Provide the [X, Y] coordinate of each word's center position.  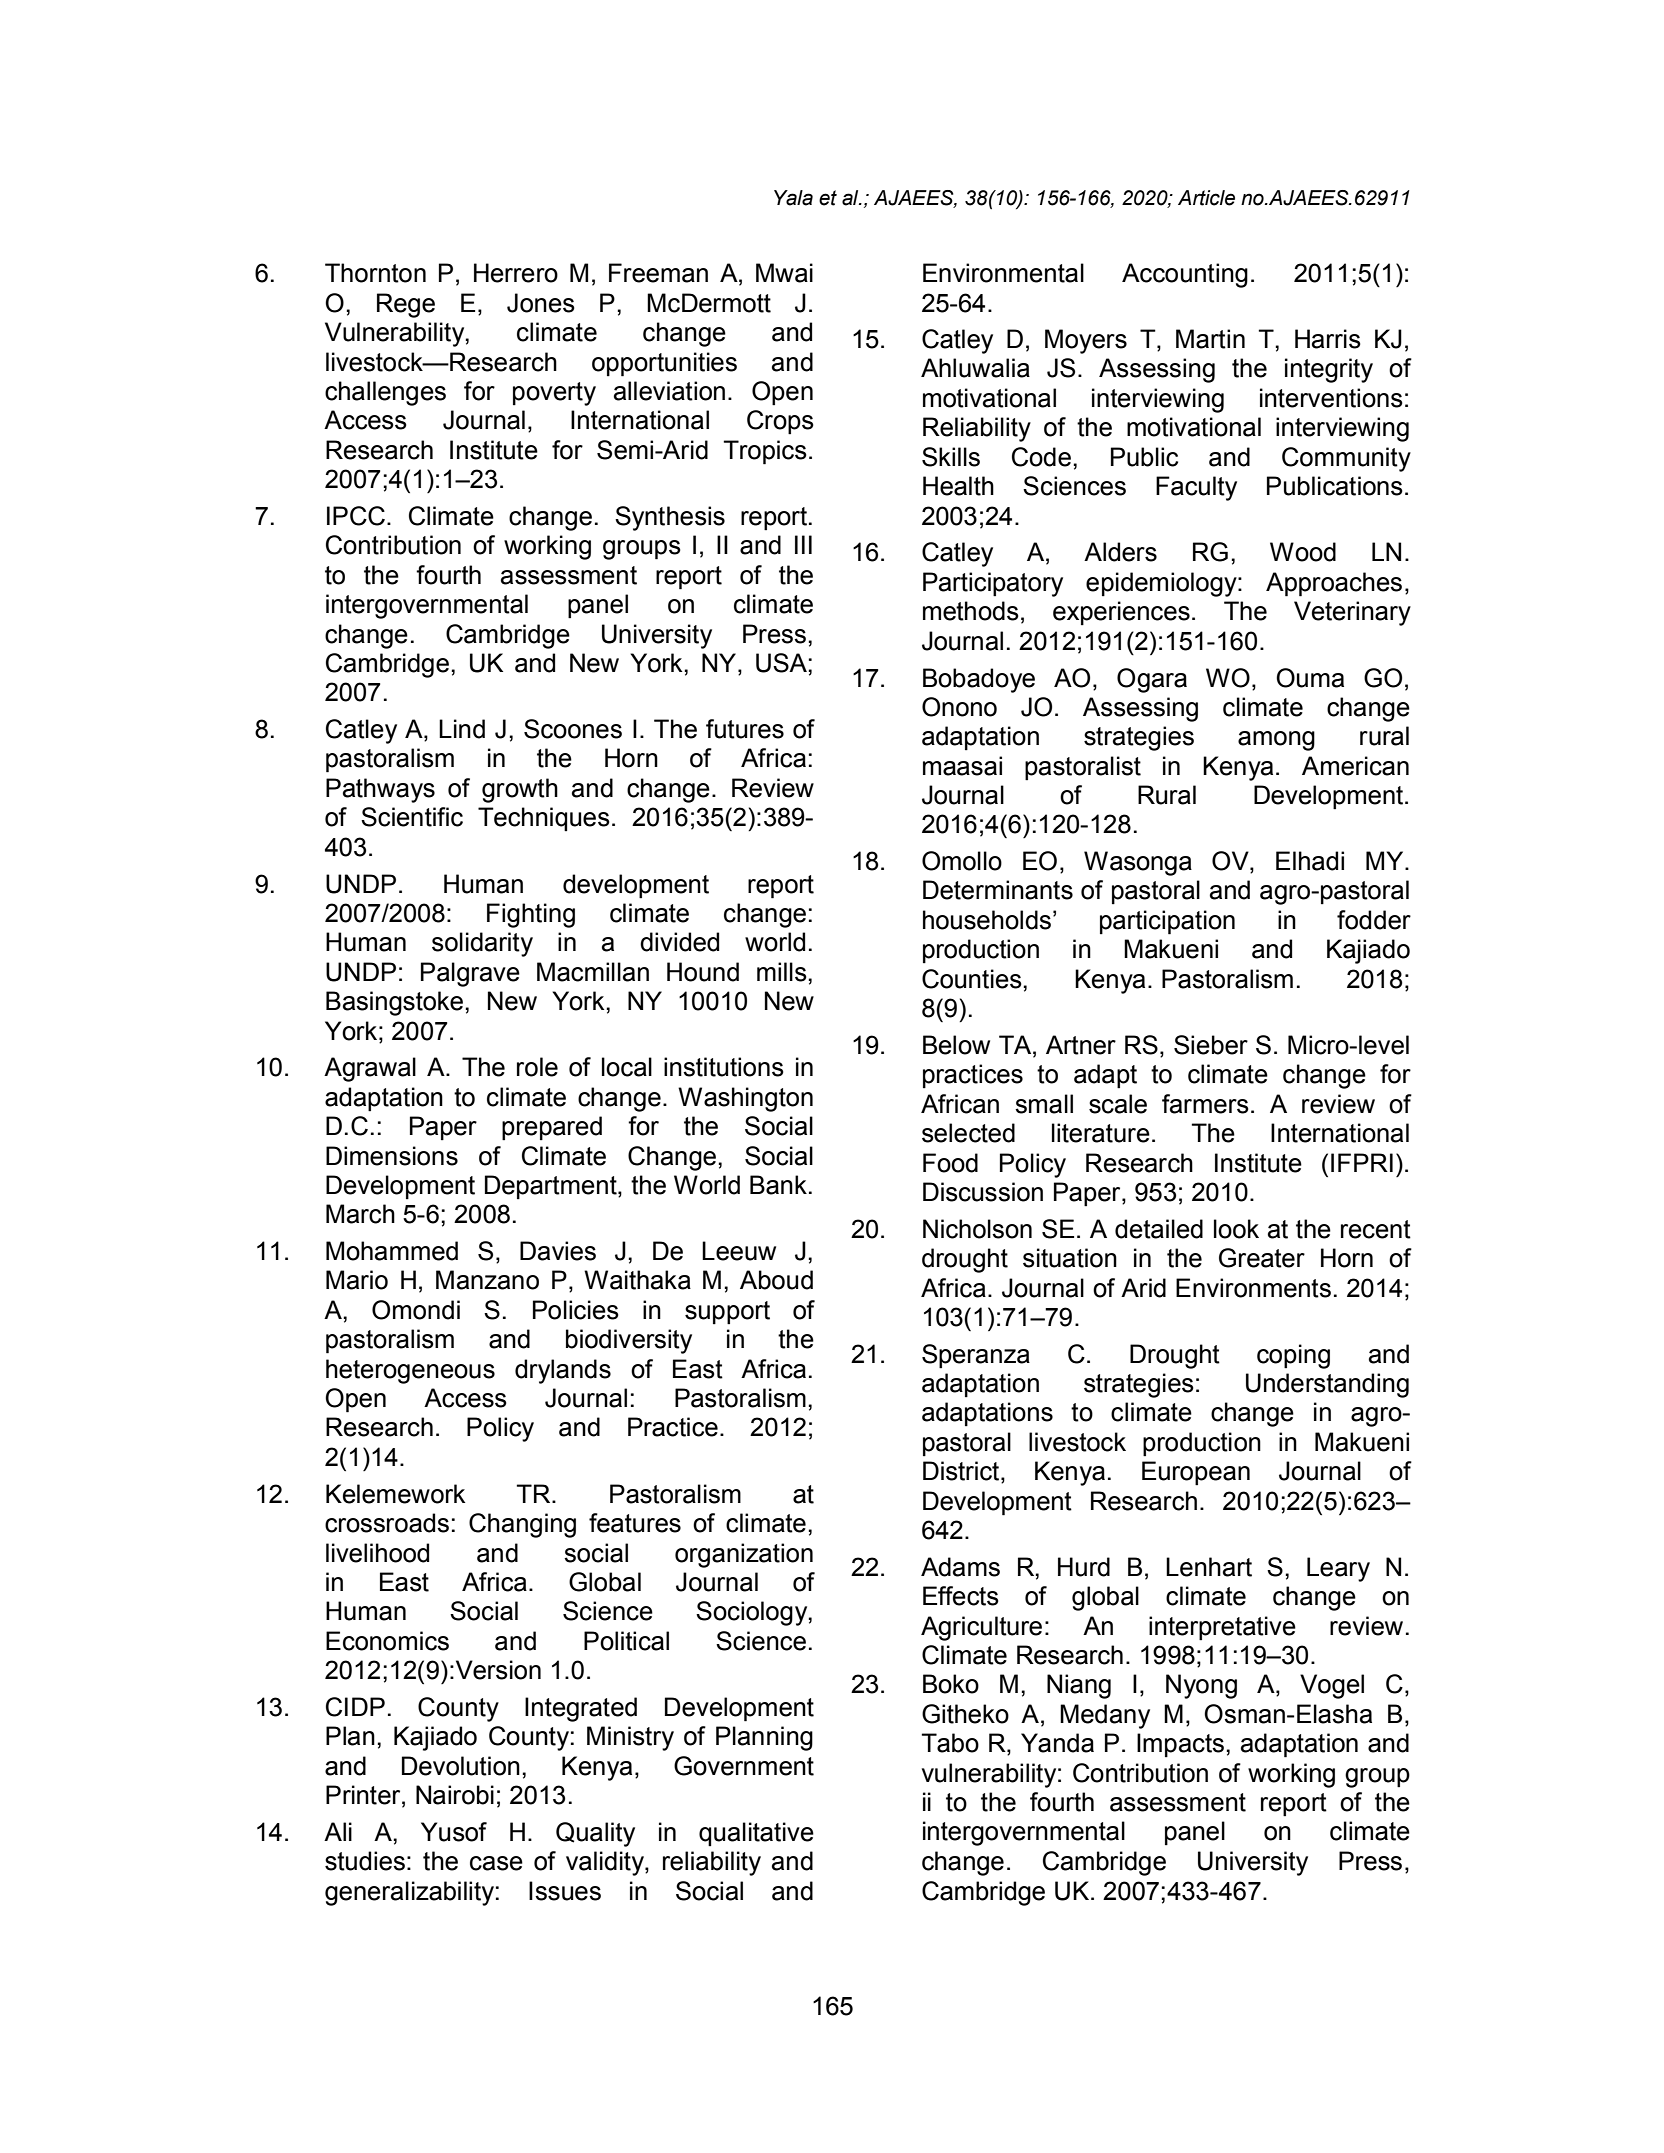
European [1196, 1473]
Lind [462, 729]
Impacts [1180, 1745]
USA [782, 663]
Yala [793, 198]
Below [956, 1045]
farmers [1205, 1104]
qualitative [756, 1834]
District [962, 1472]
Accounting [1185, 275]
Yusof [454, 1832]
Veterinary [1352, 613]
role [537, 1067]
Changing [522, 1525]
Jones [541, 303]
